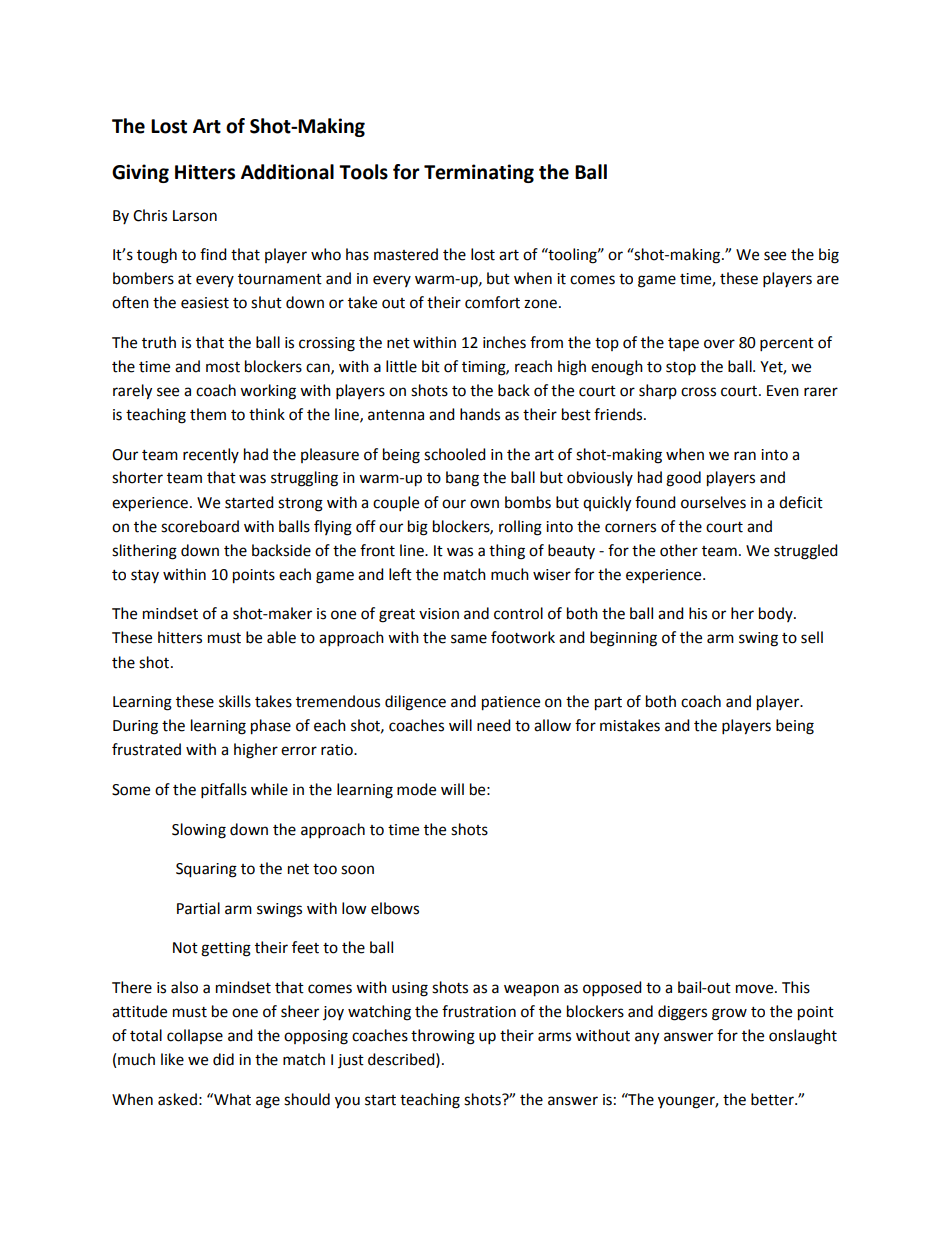 The height and width of the screenshot is (1233, 952). Describe the element at coordinates (281, 637) in the screenshot. I see `able` at that location.
